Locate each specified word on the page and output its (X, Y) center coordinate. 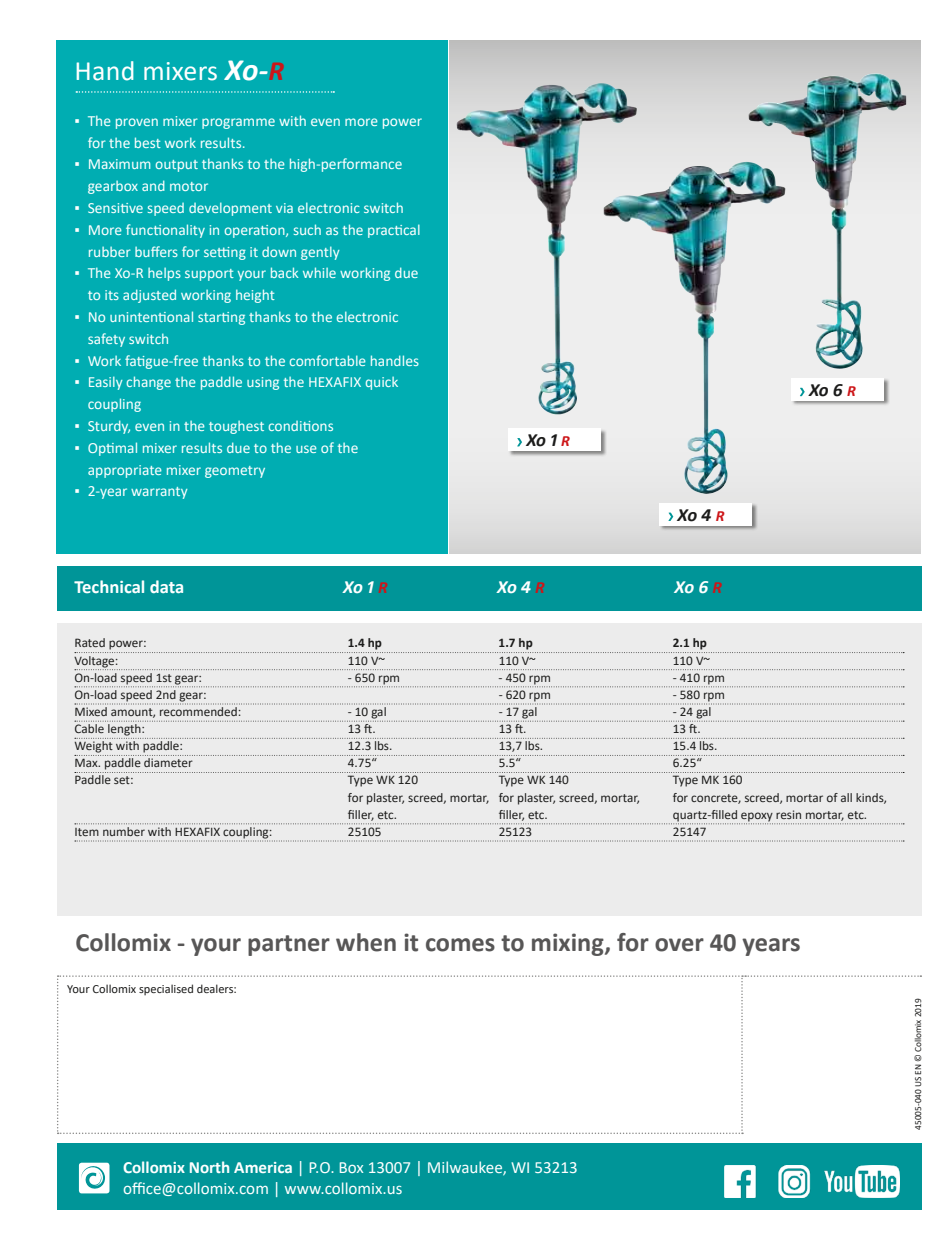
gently (320, 253)
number (124, 831)
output (177, 166)
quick (382, 383)
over (679, 945)
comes (460, 945)
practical (394, 231)
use (306, 449)
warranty (159, 493)
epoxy (757, 817)
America (263, 1167)
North (209, 1167)
